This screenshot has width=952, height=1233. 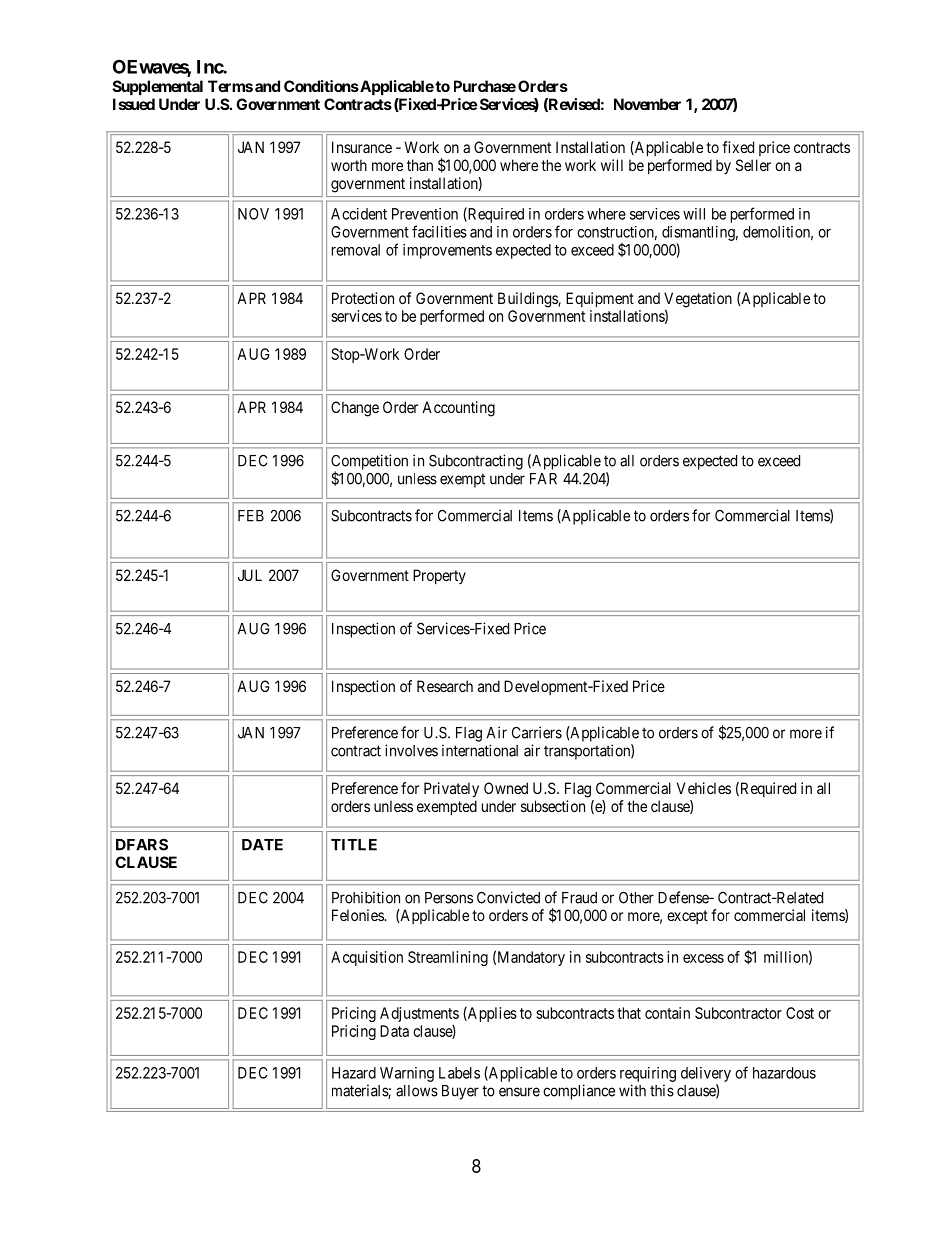 I want to click on FEB, so click(x=251, y=516).
